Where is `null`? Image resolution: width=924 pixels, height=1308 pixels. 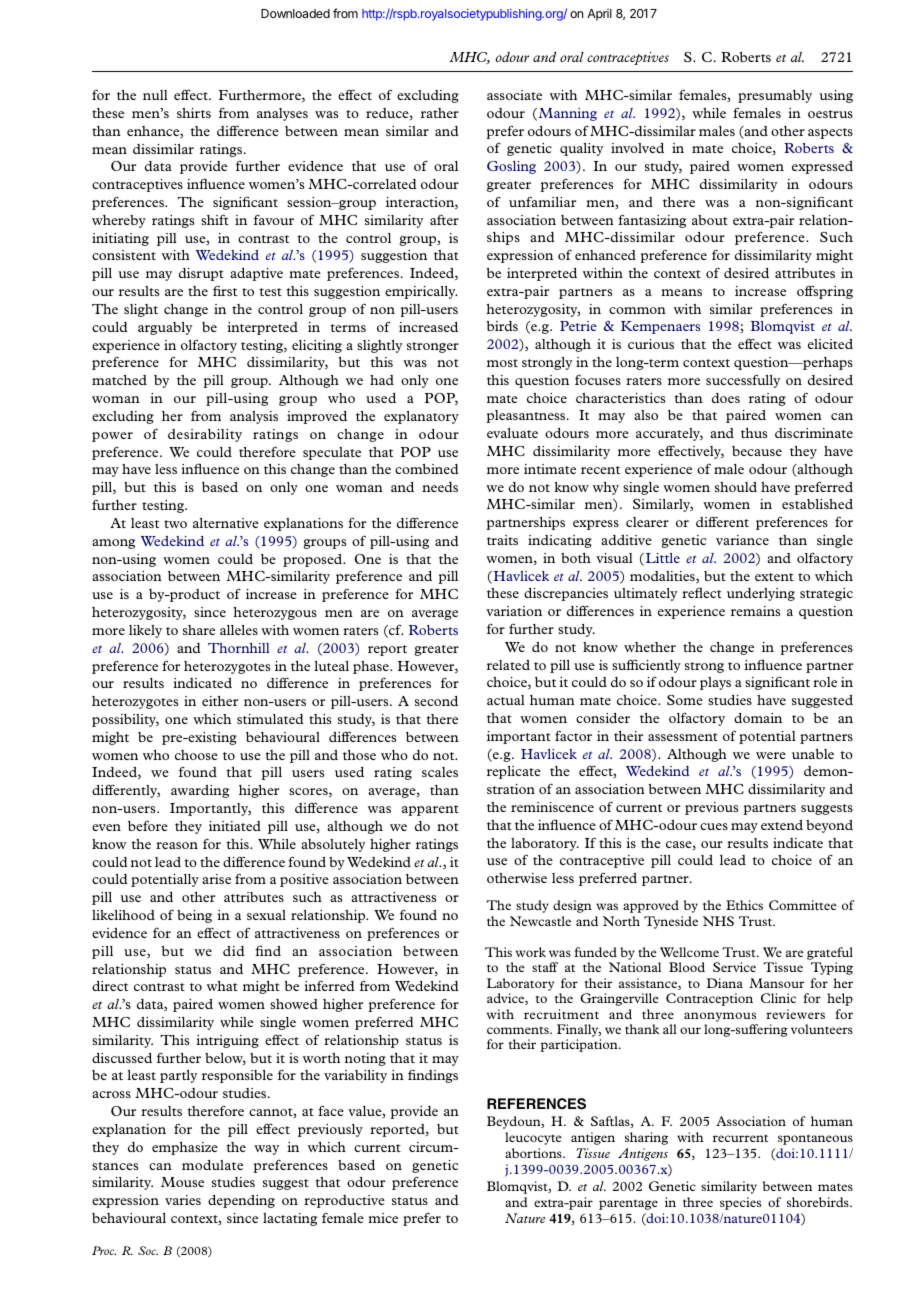
null is located at coordinates (155, 95).
